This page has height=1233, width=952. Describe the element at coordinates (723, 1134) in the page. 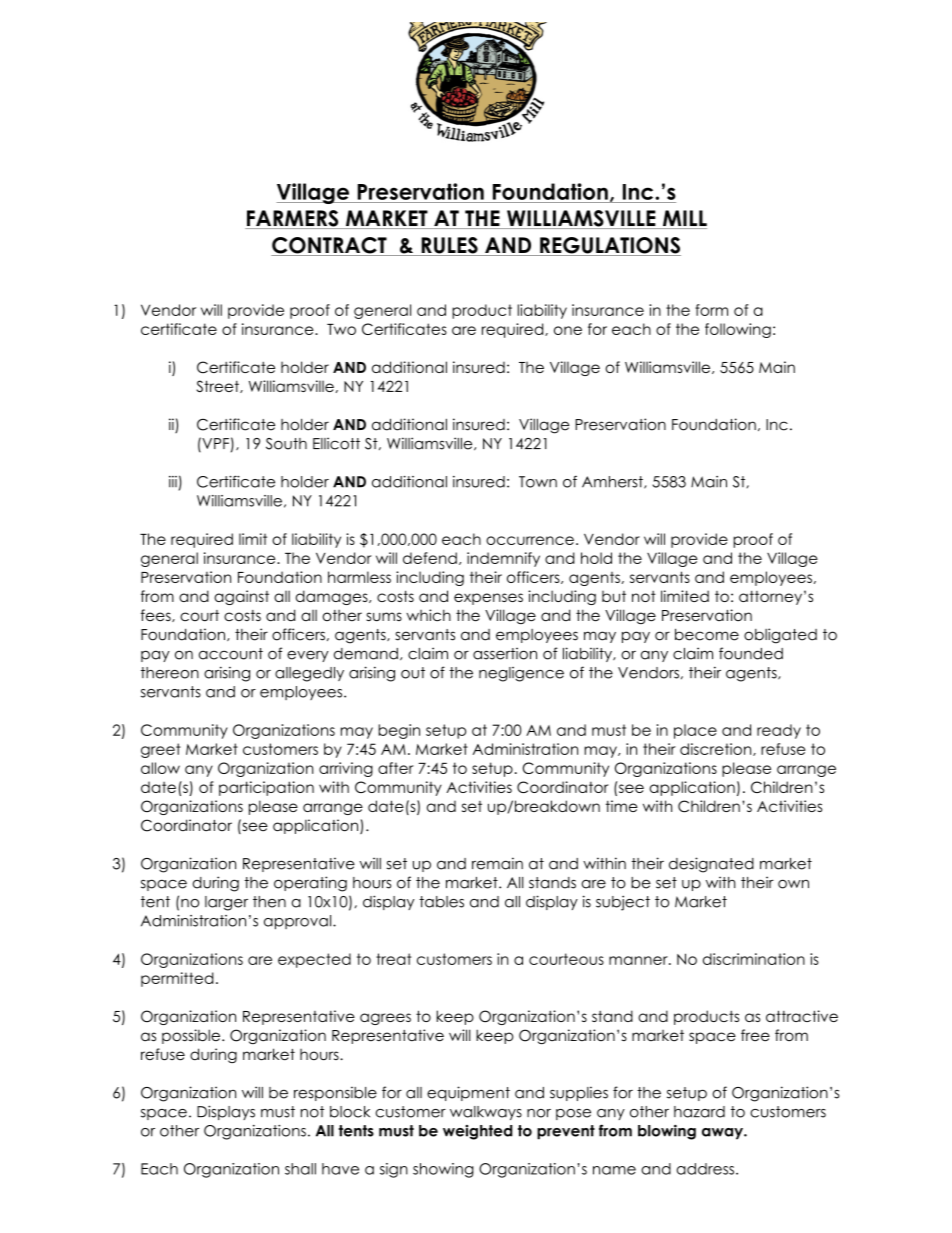

I see `away` at that location.
